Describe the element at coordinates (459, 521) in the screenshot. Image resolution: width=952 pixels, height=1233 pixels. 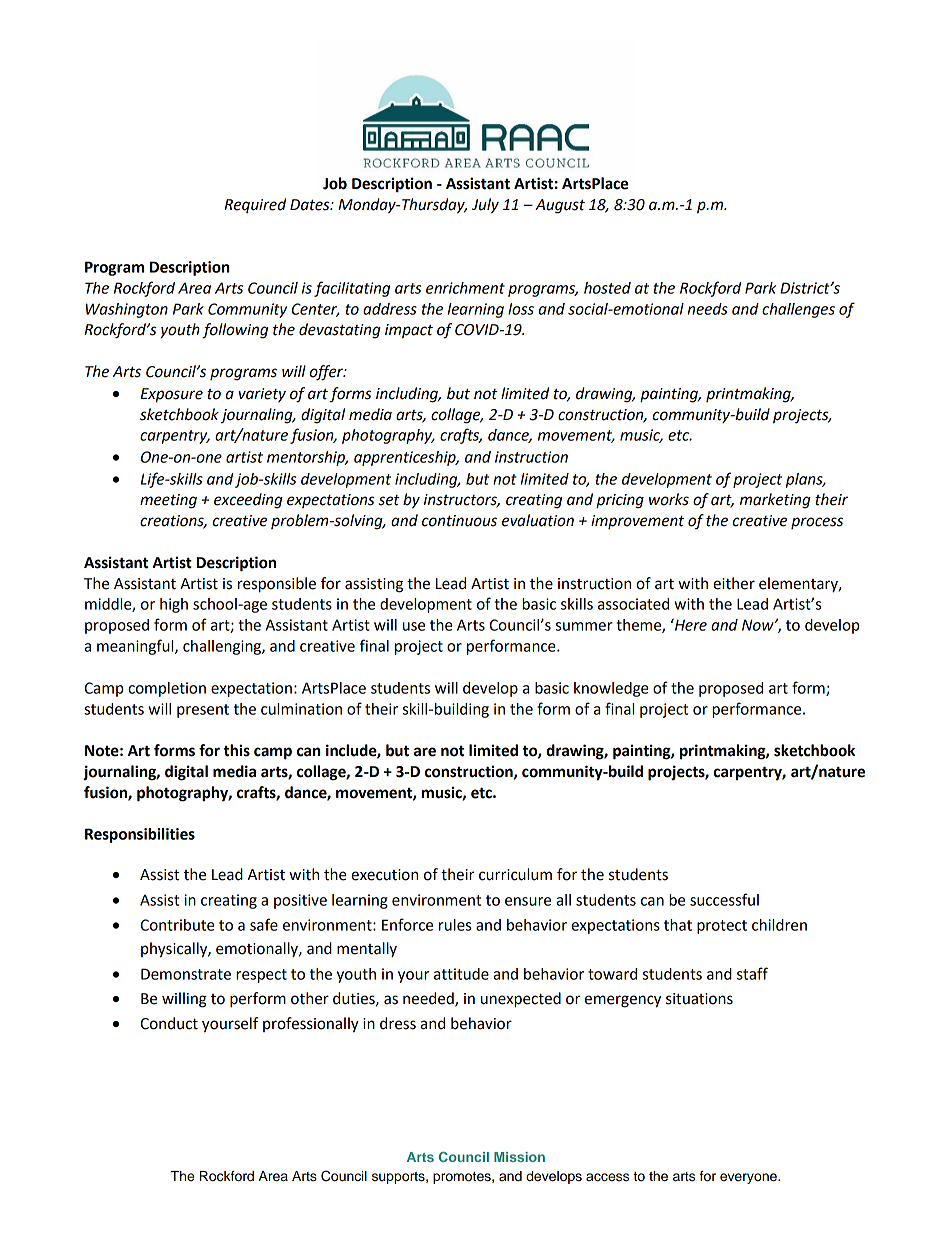
I see `continuous` at that location.
